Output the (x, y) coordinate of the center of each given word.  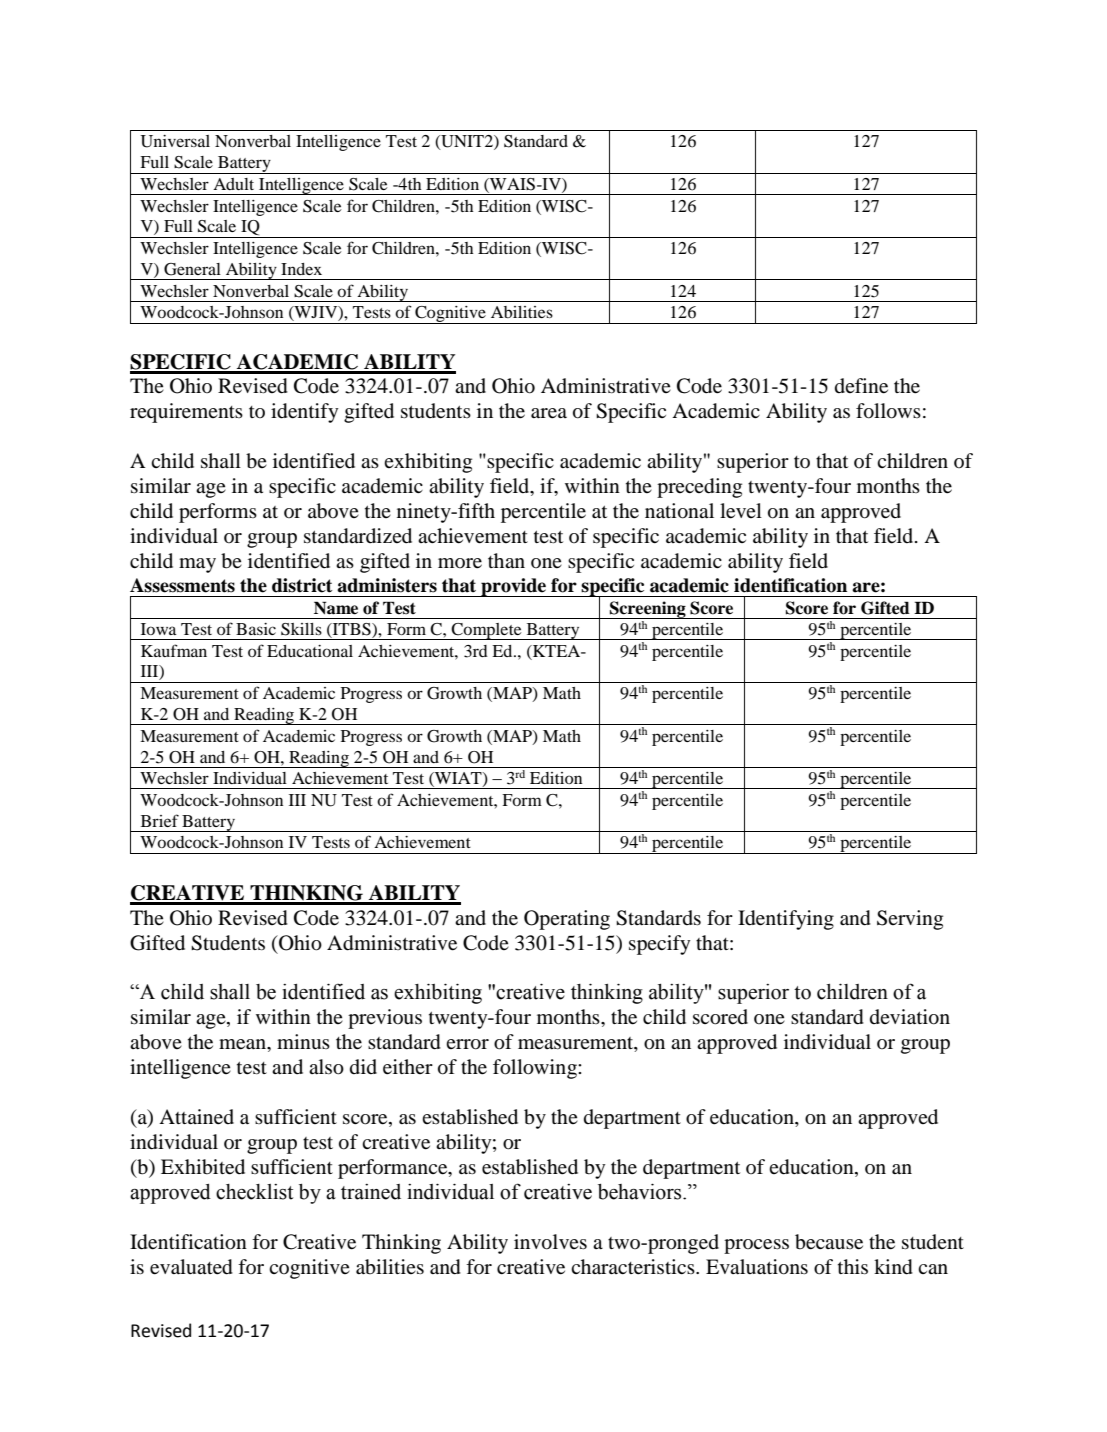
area (549, 413)
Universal (175, 141)
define (861, 386)
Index (301, 269)
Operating (567, 920)
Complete (487, 631)
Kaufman (174, 650)
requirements (186, 413)
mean (243, 1044)
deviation (910, 1017)
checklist (254, 1192)
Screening (648, 610)
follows (888, 411)
